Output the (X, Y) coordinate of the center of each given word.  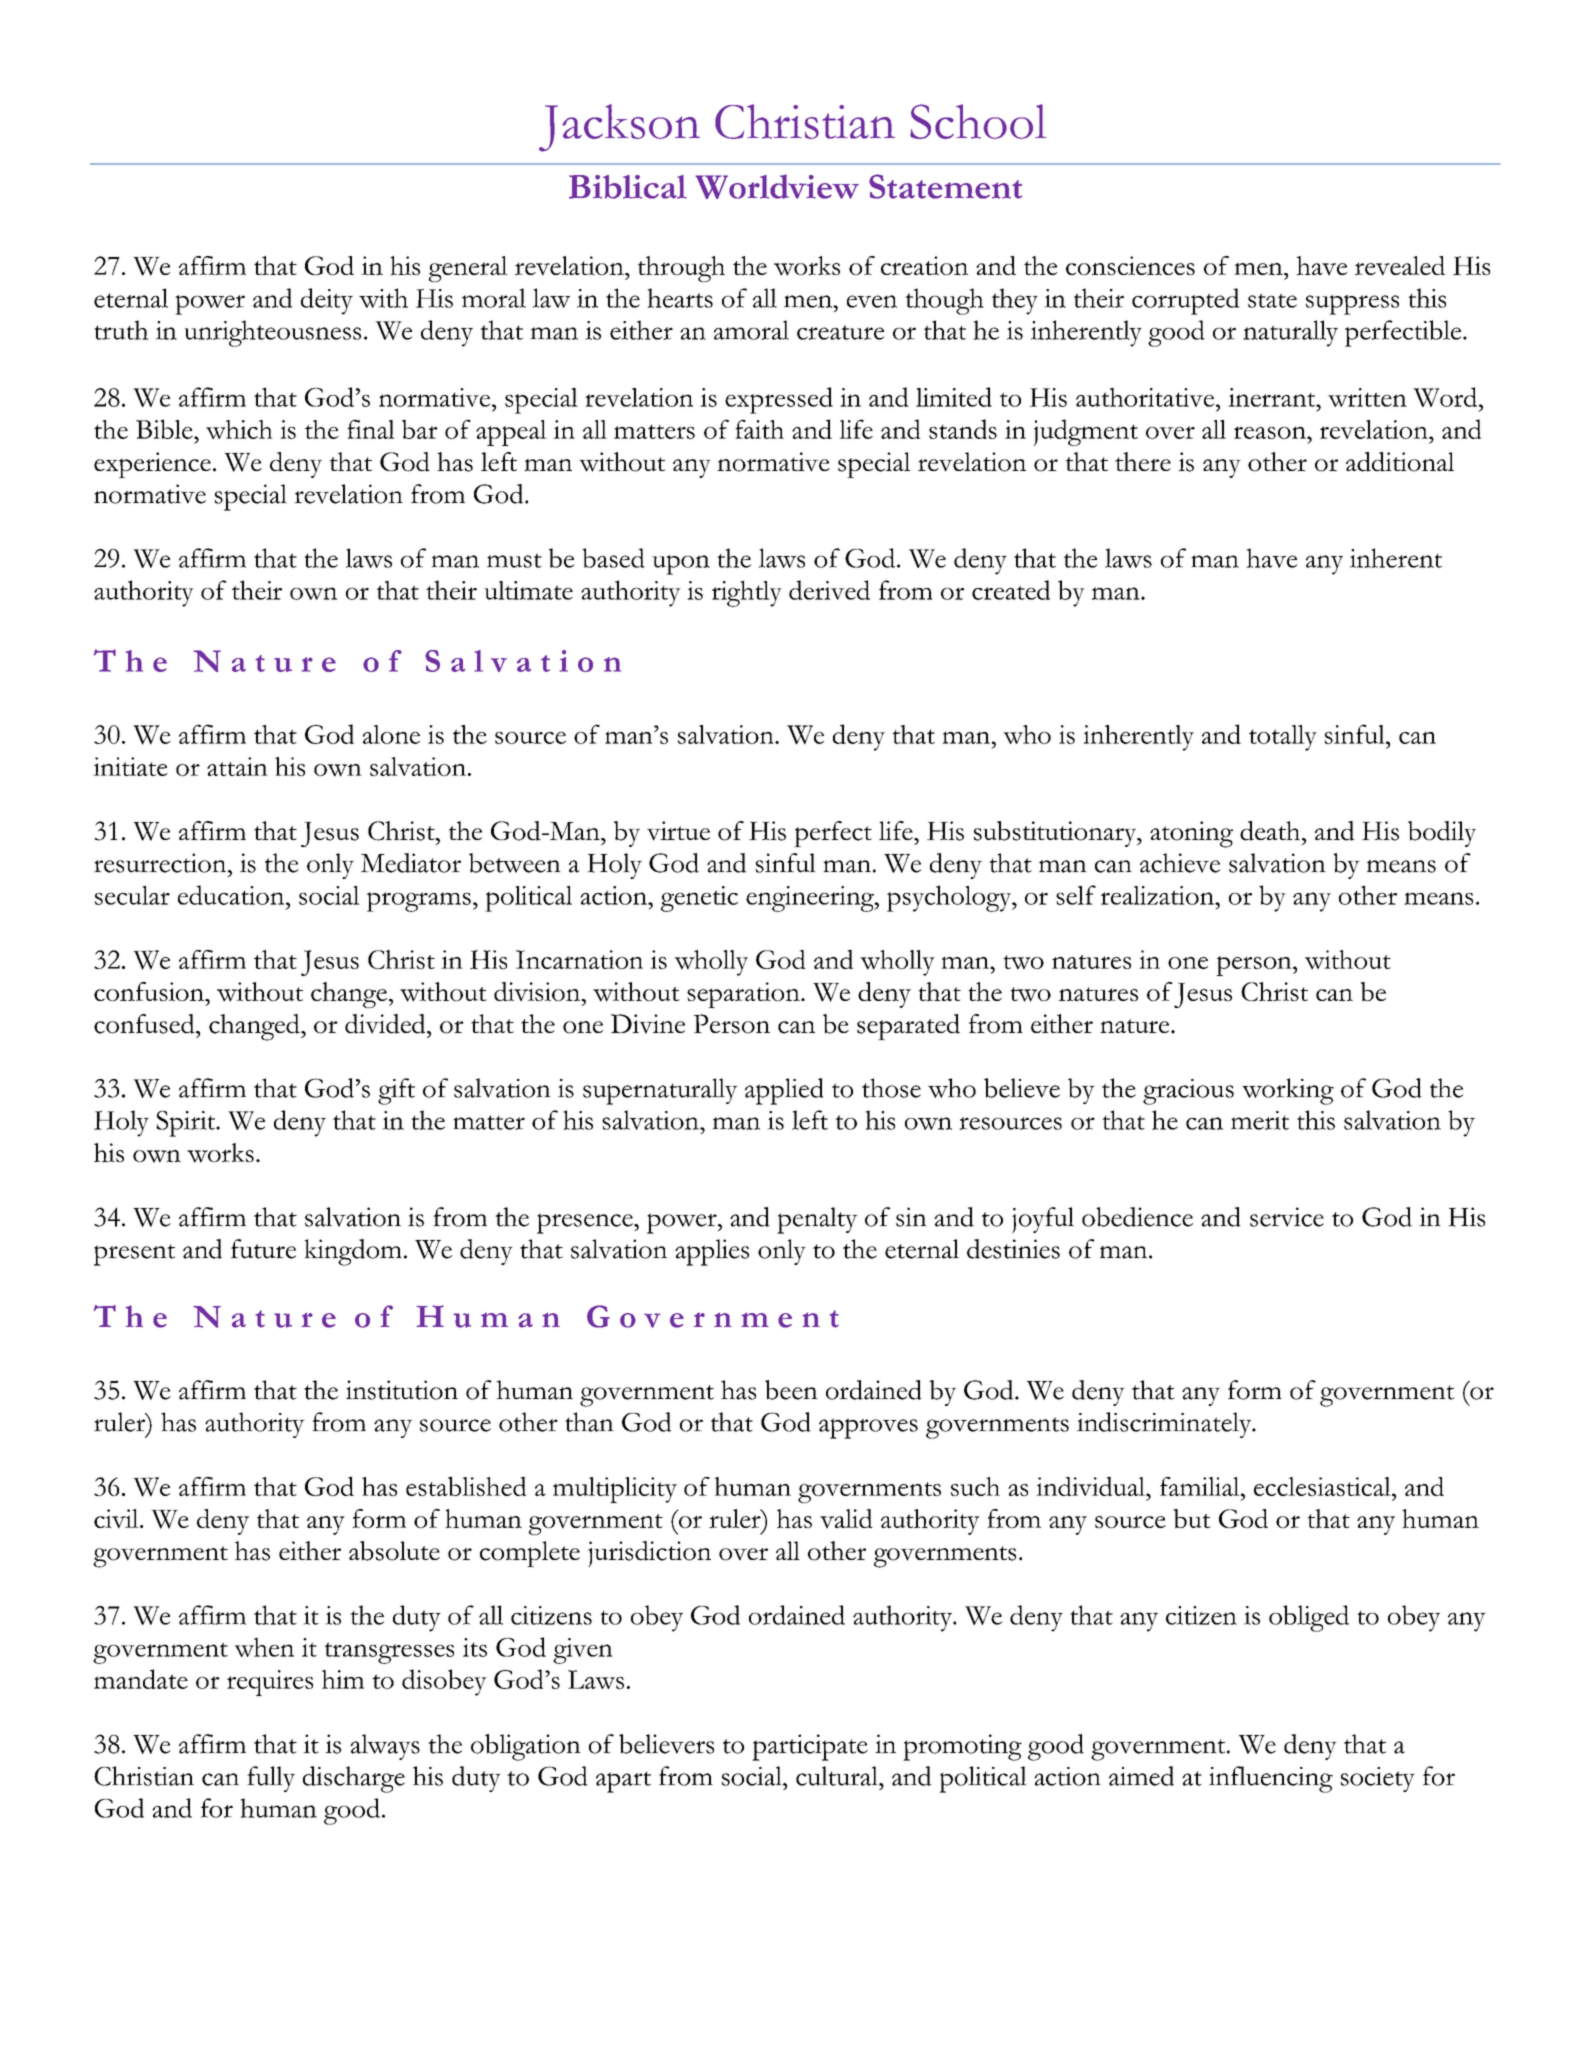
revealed (1400, 266)
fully (271, 1779)
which (239, 429)
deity (327, 301)
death (1271, 831)
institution (402, 1390)
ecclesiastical (1323, 1486)
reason (1271, 432)
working (1288, 1091)
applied (784, 1091)
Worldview (777, 186)
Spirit (187, 1124)
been (791, 1390)
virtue (678, 831)
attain (237, 766)
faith (759, 429)
